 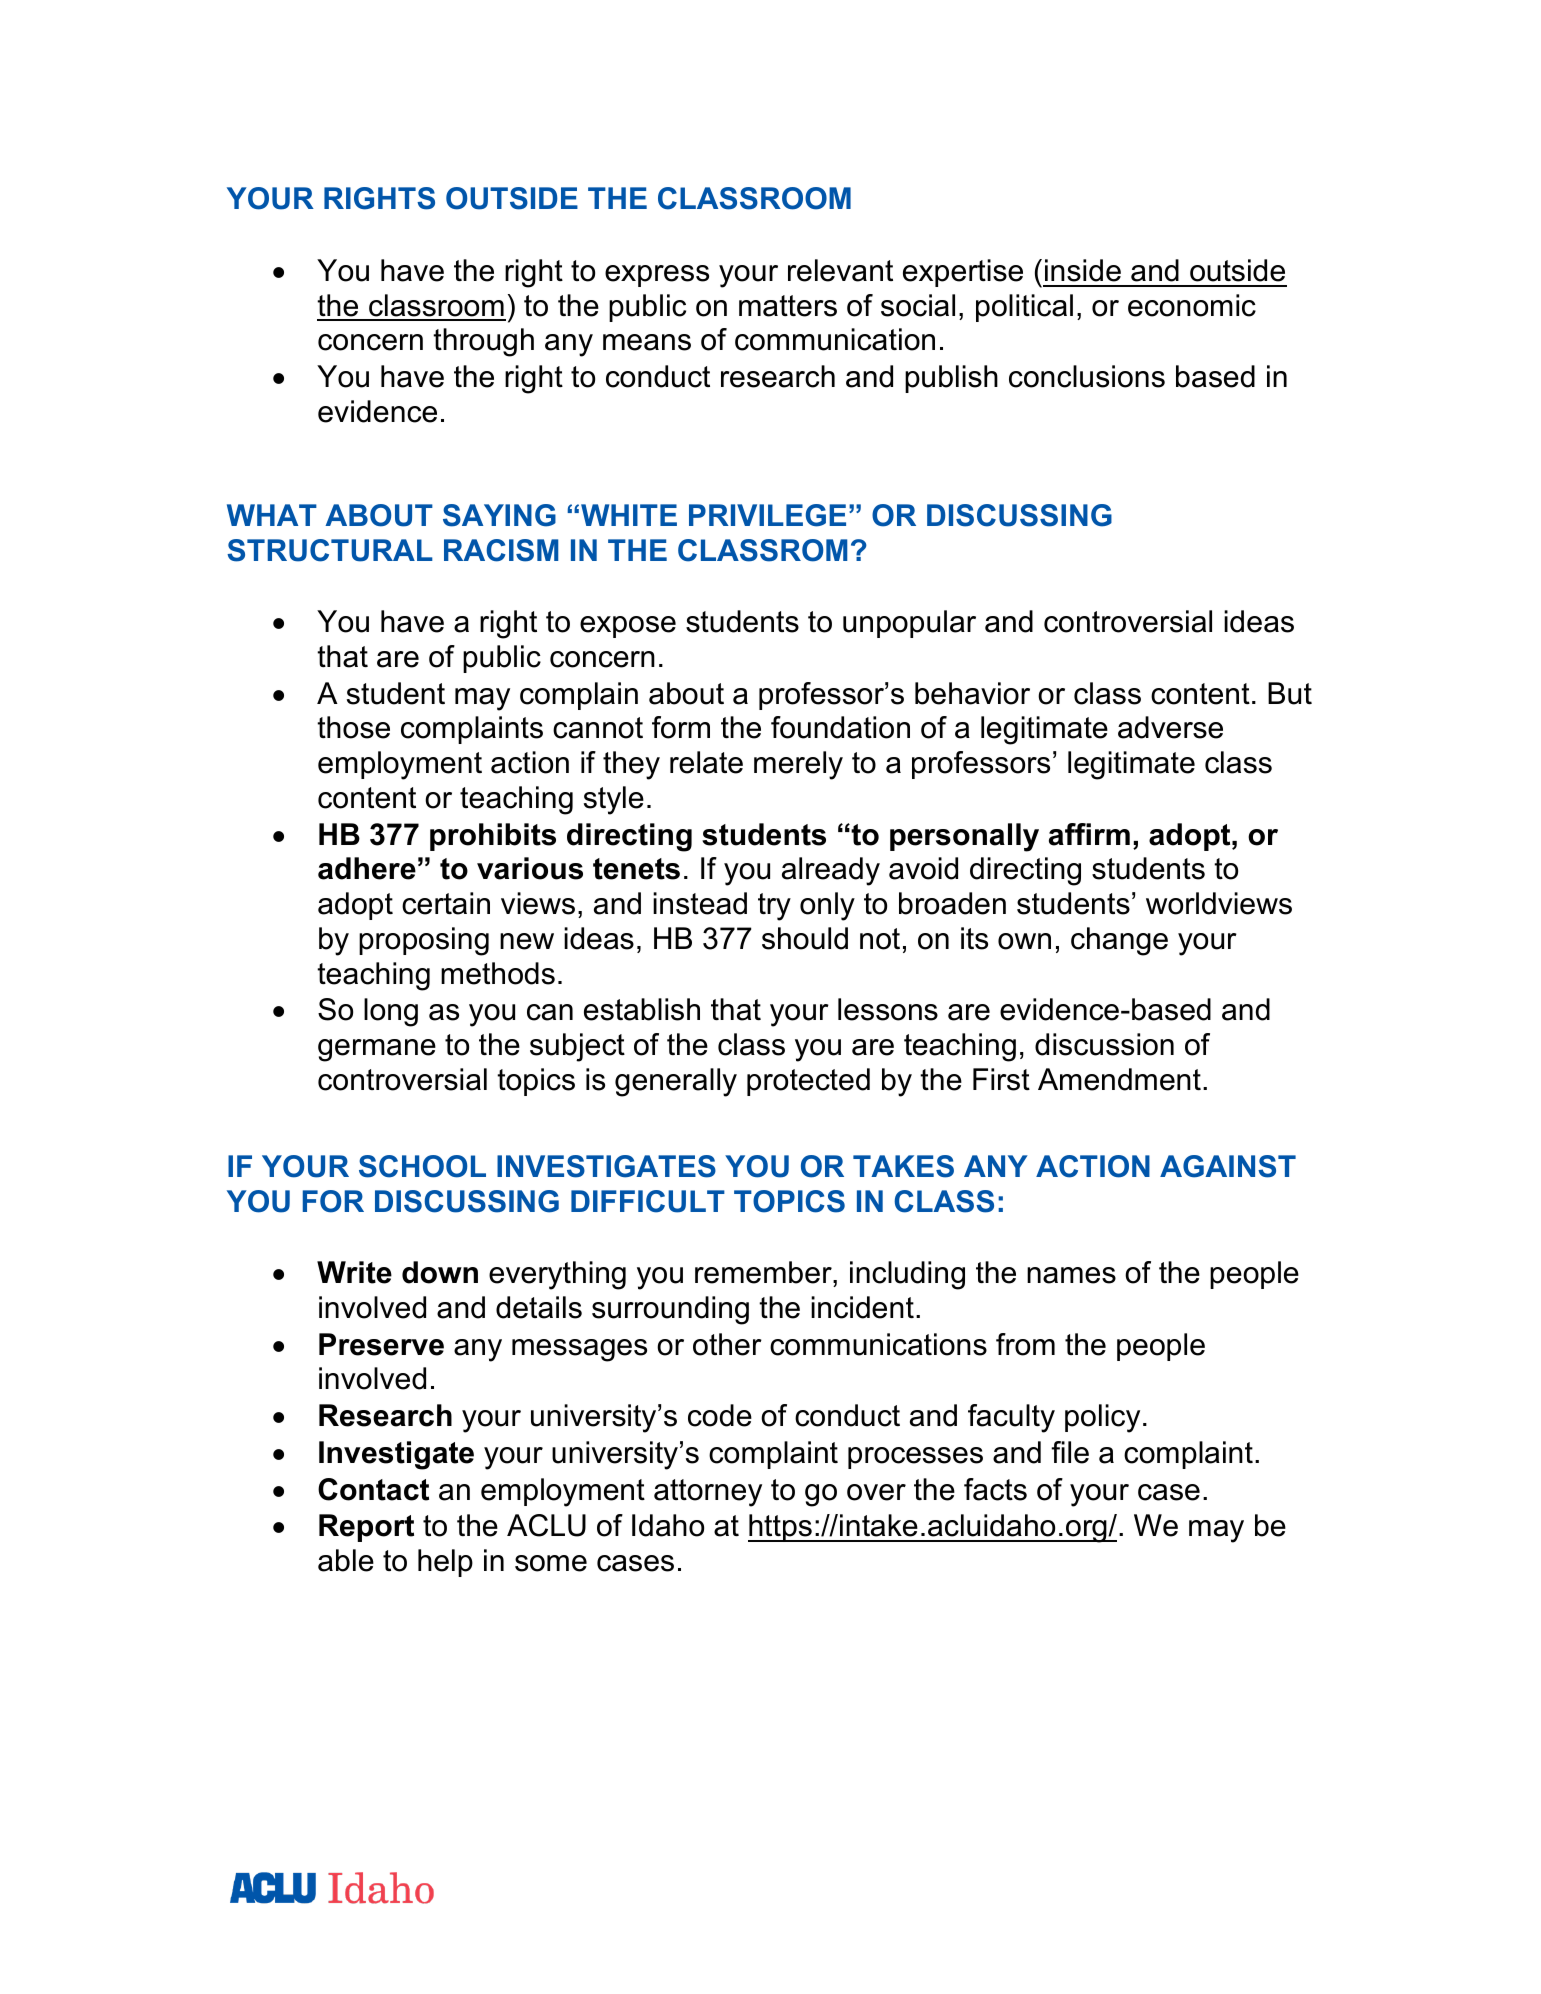 What do you see at coordinates (483, 342) in the screenshot?
I see `through` at bounding box center [483, 342].
